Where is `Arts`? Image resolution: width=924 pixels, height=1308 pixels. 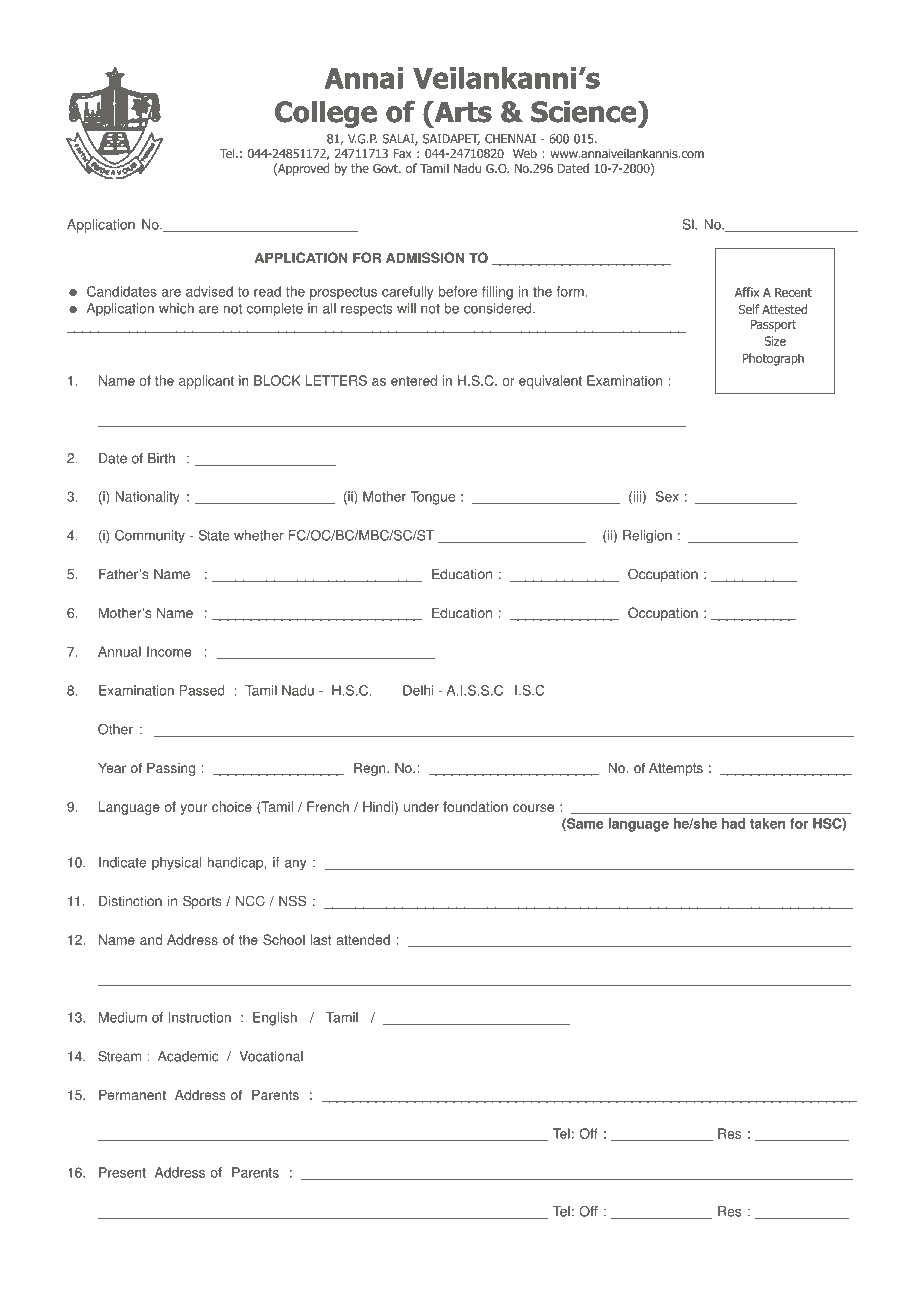
Arts is located at coordinates (462, 111).
